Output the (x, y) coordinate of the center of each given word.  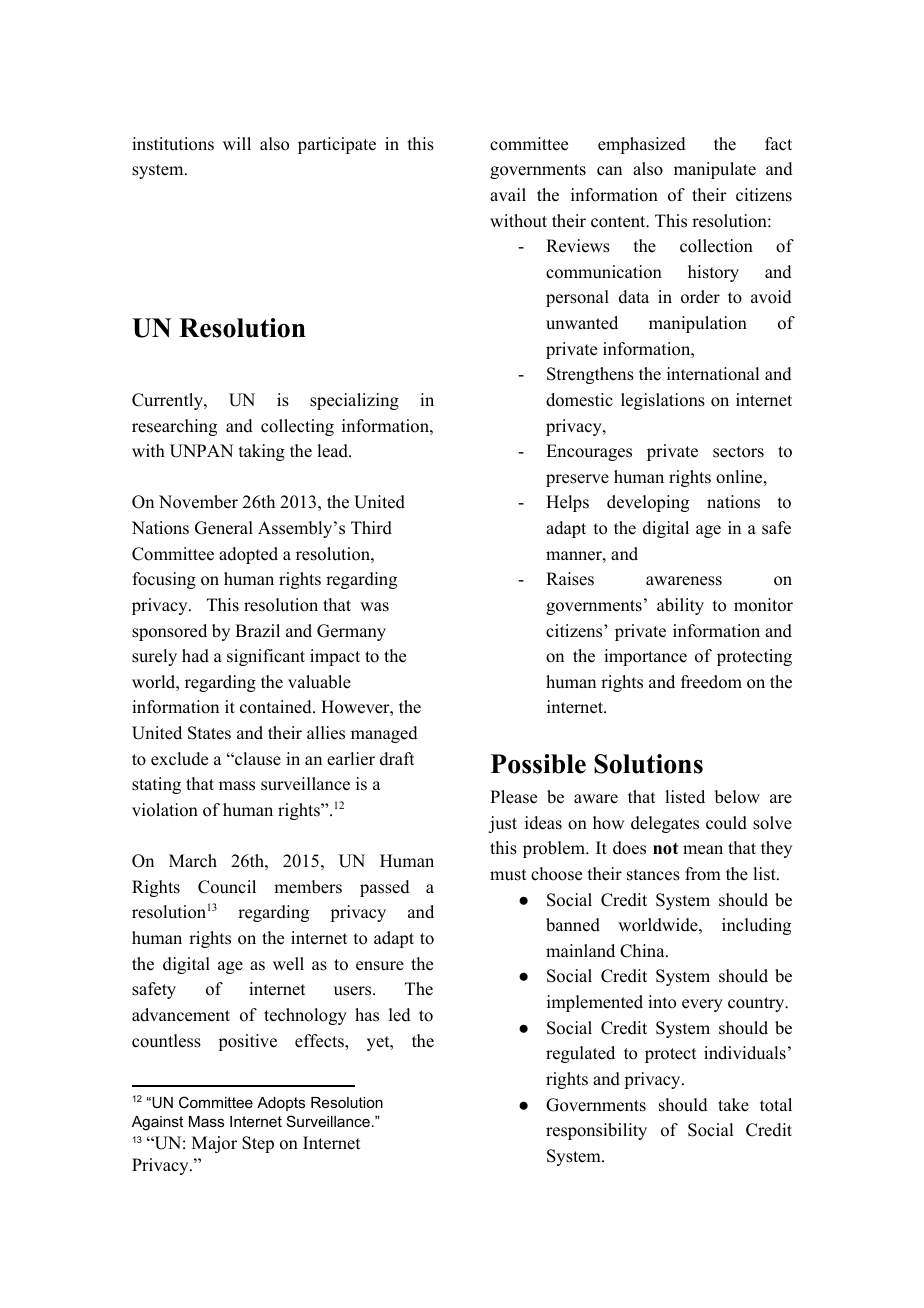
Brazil (257, 630)
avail (508, 194)
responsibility (596, 1131)
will (237, 143)
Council (227, 887)
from (703, 874)
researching (174, 427)
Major (214, 1144)
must (508, 875)
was (374, 607)
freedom (711, 682)
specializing (354, 401)
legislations (663, 401)
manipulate (715, 170)
